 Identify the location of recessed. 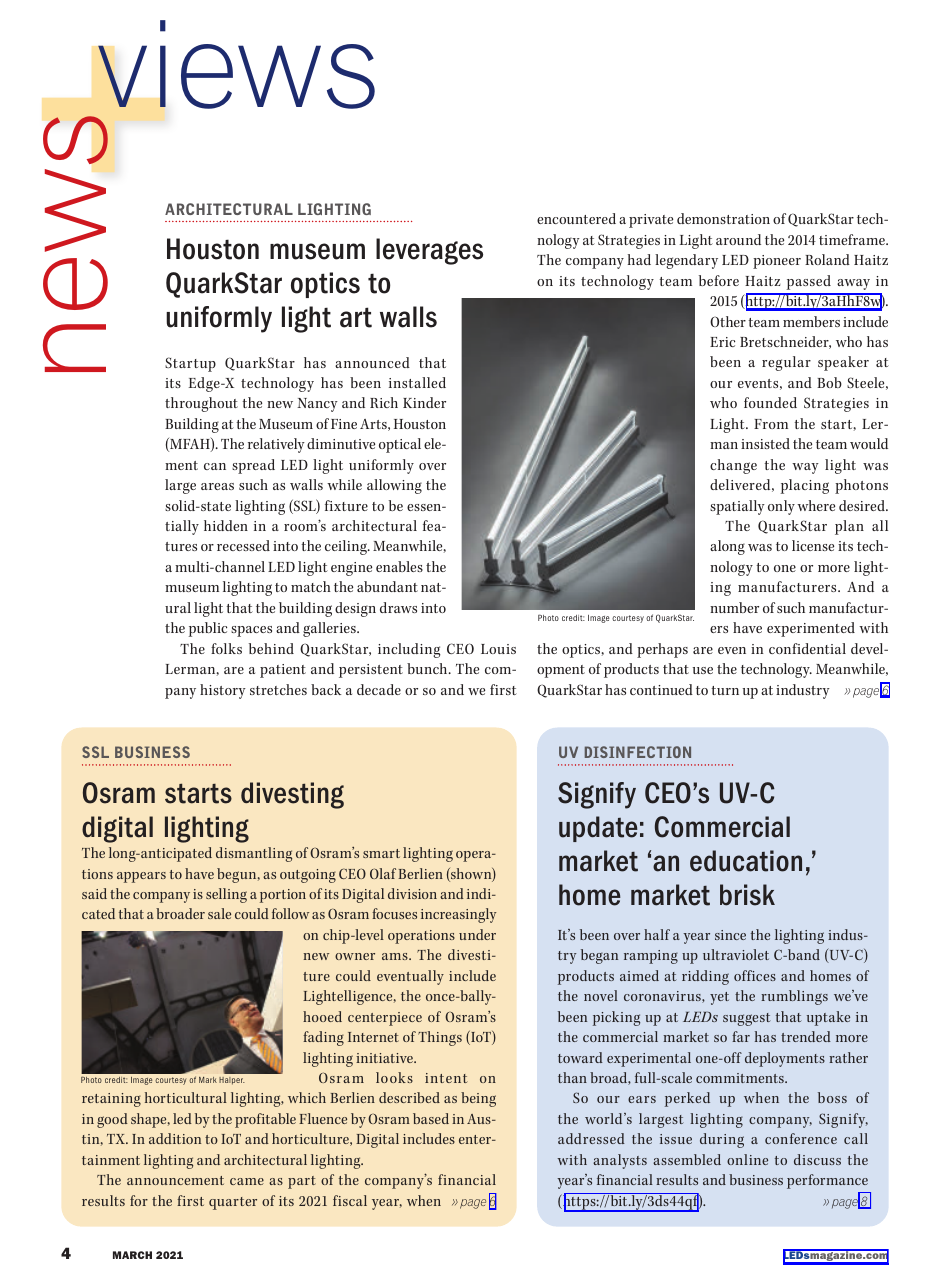
(243, 545).
